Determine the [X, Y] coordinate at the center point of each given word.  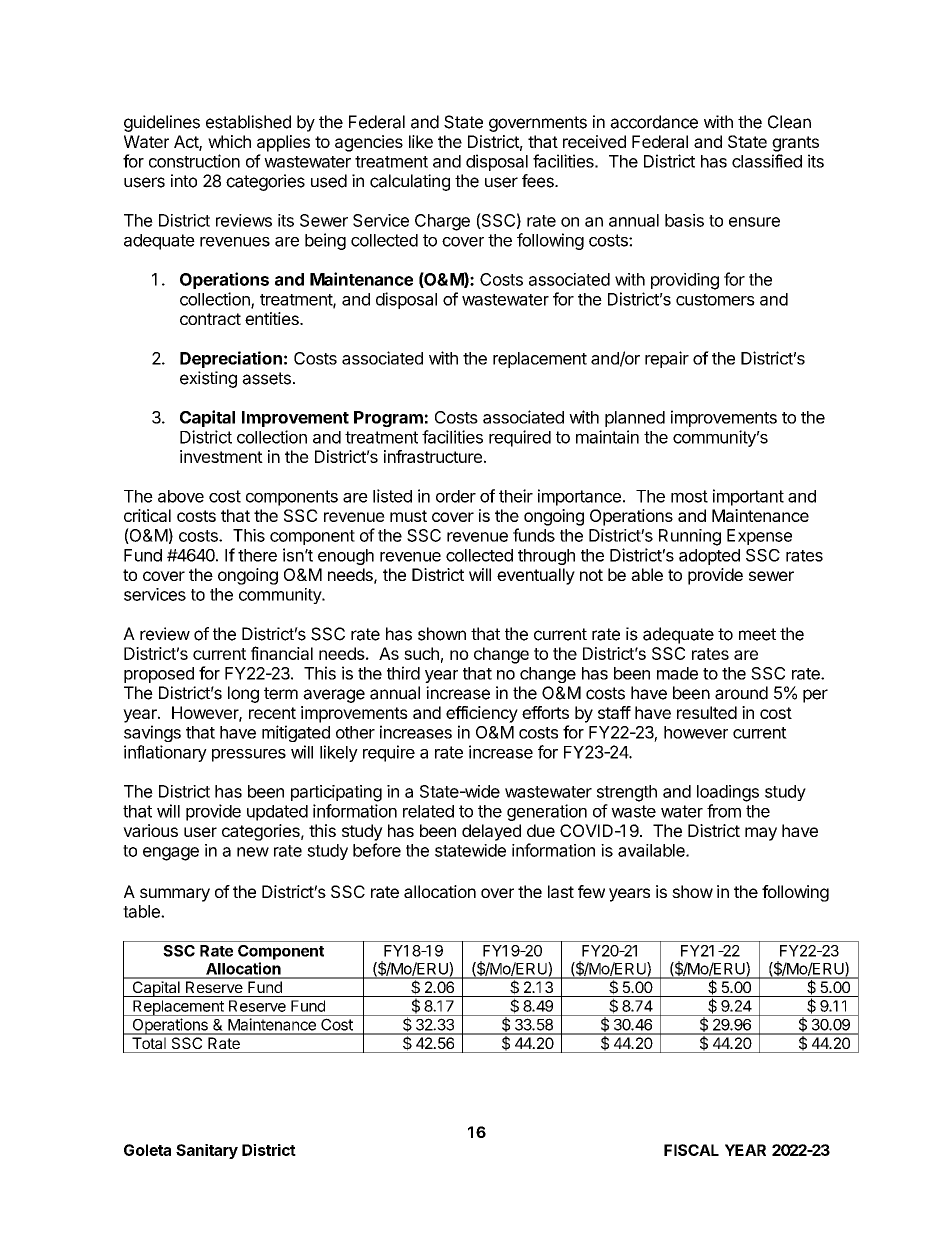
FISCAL [691, 1150]
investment [221, 456]
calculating [410, 182]
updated [277, 813]
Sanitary [207, 1151]
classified [767, 161]
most [689, 496]
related [428, 811]
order [456, 496]
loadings [728, 793]
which [229, 141]
